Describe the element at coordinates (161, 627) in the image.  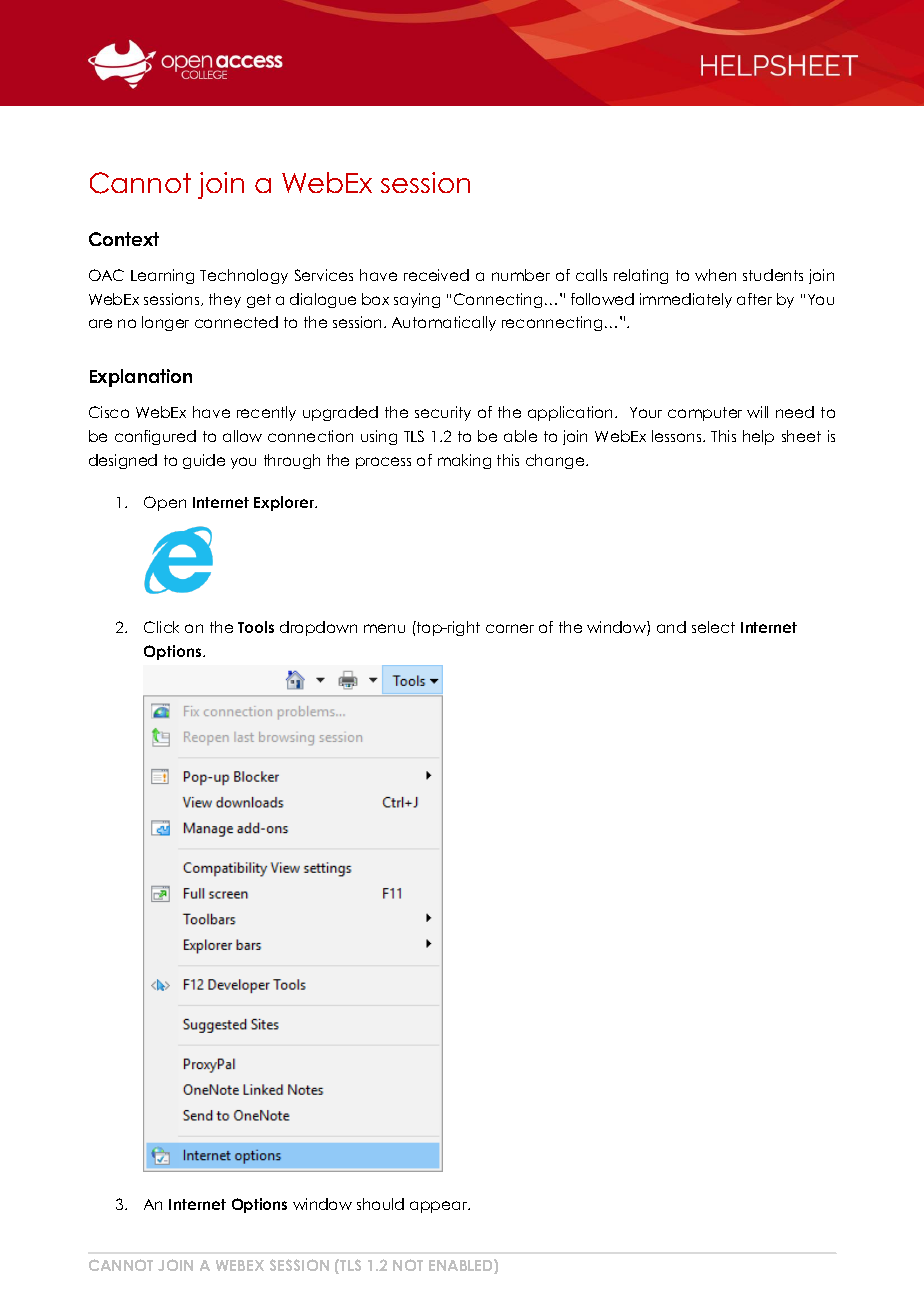
I see `Click` at that location.
